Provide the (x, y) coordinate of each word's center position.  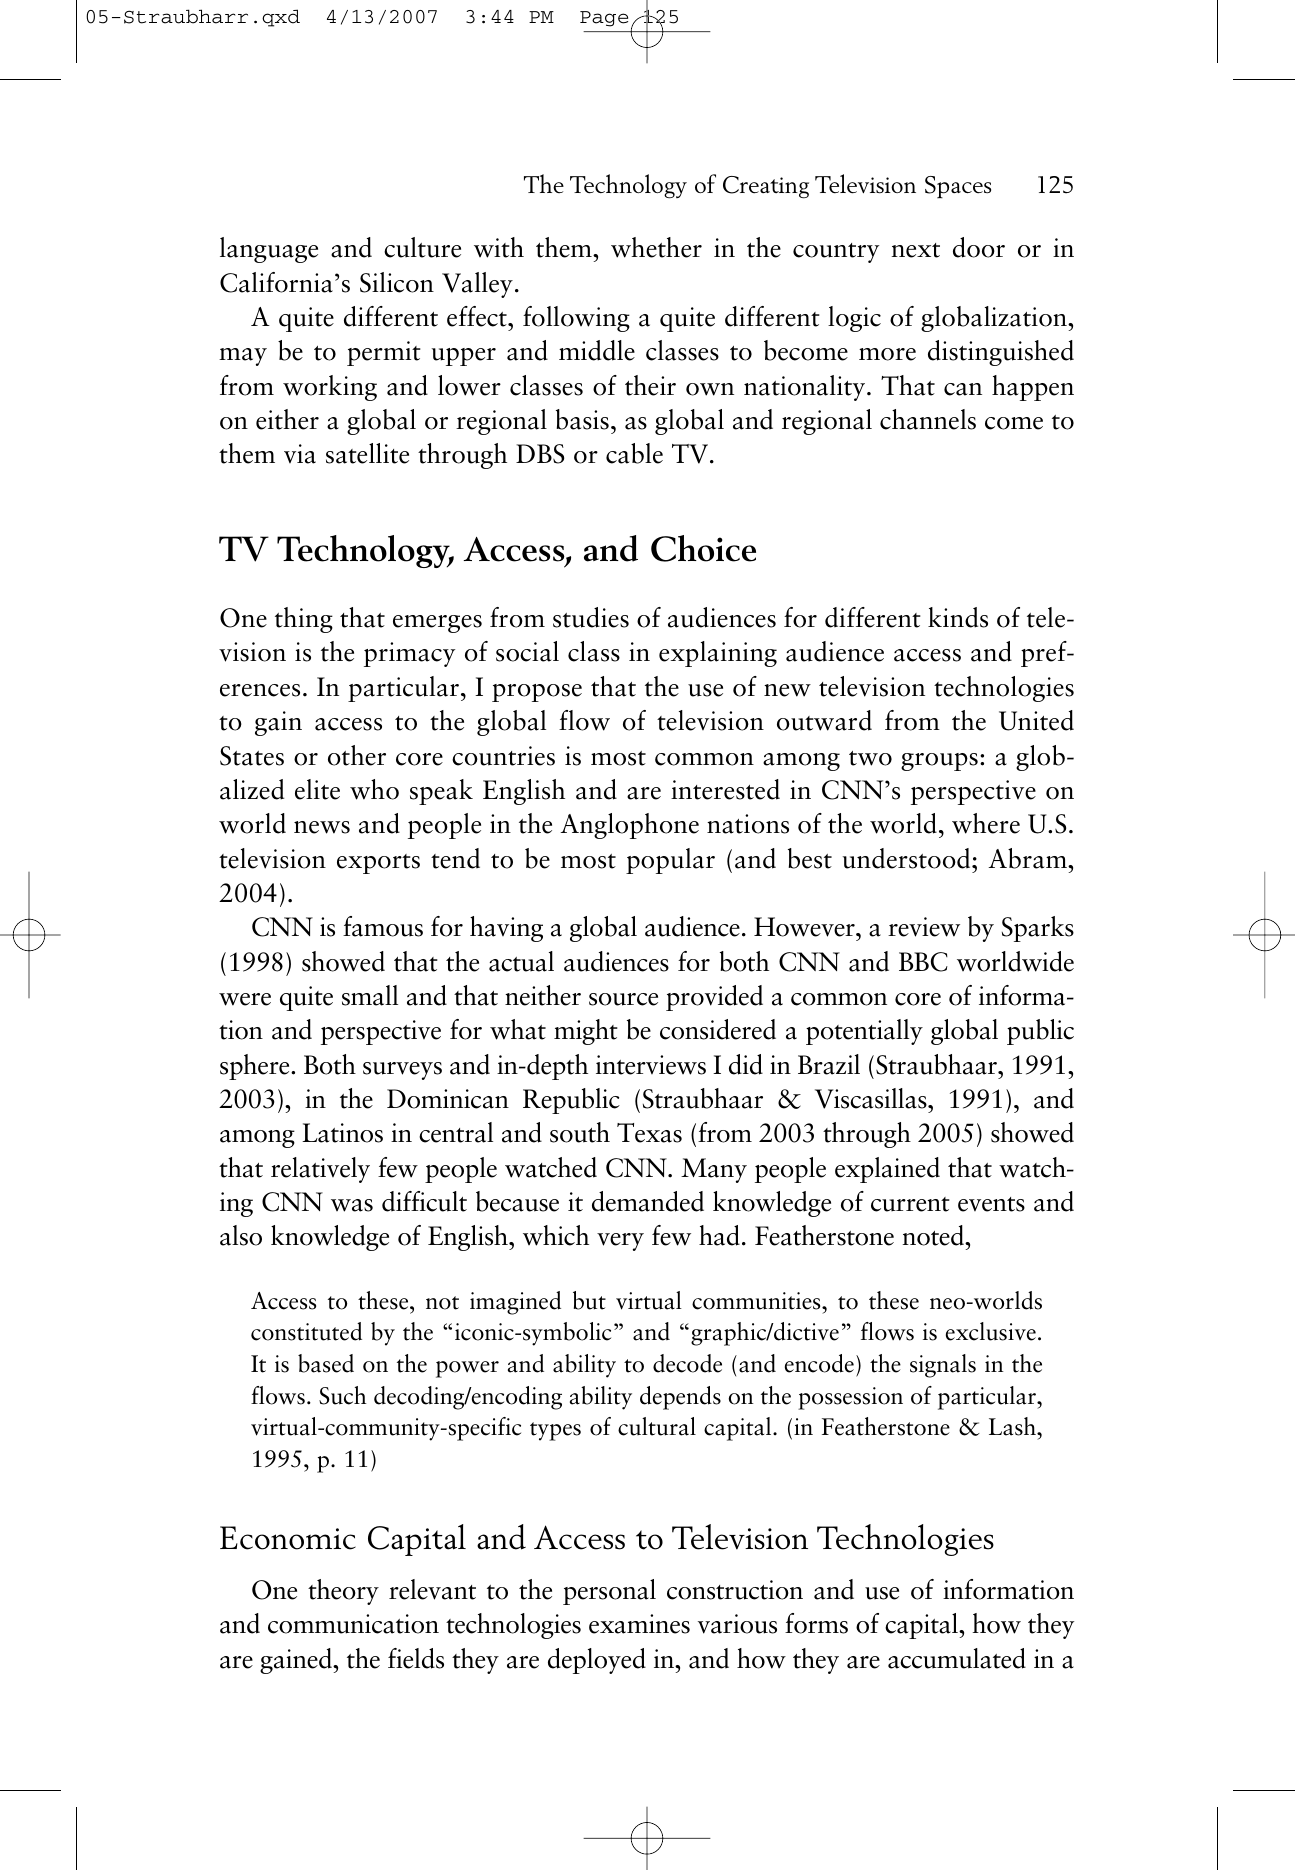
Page (604, 19)
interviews (651, 1065)
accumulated (957, 1658)
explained (887, 1170)
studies (591, 617)
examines (639, 1624)
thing (304, 620)
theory (343, 1592)
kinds (958, 617)
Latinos (342, 1133)
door (979, 247)
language (269, 250)
